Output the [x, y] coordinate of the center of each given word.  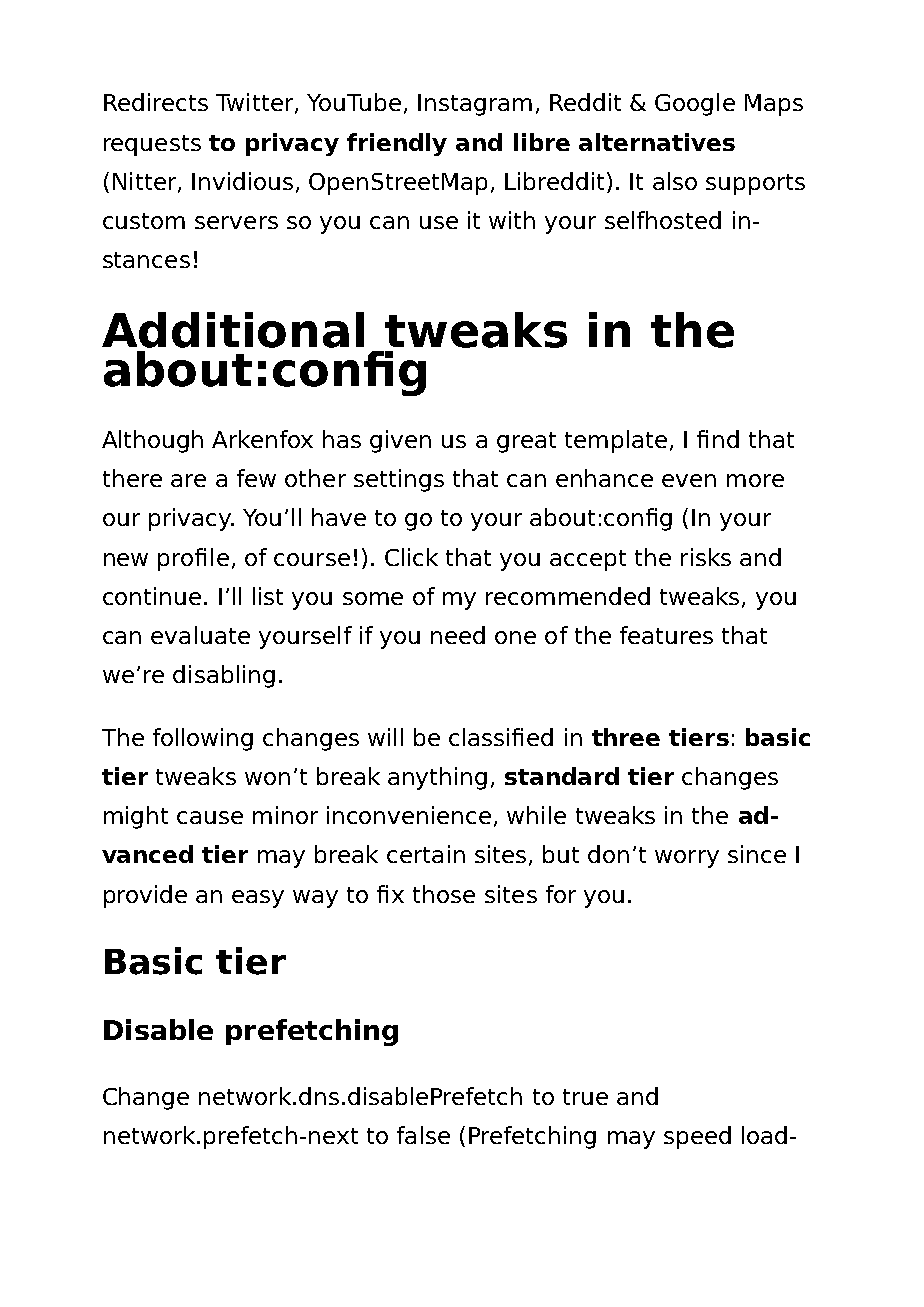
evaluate [200, 635]
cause [210, 817]
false [423, 1135]
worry [687, 859]
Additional [233, 330]
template [616, 441]
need [458, 635]
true [585, 1097]
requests [152, 145]
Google [695, 104]
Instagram [475, 105]
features [666, 635]
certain [426, 854]
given [400, 441]
